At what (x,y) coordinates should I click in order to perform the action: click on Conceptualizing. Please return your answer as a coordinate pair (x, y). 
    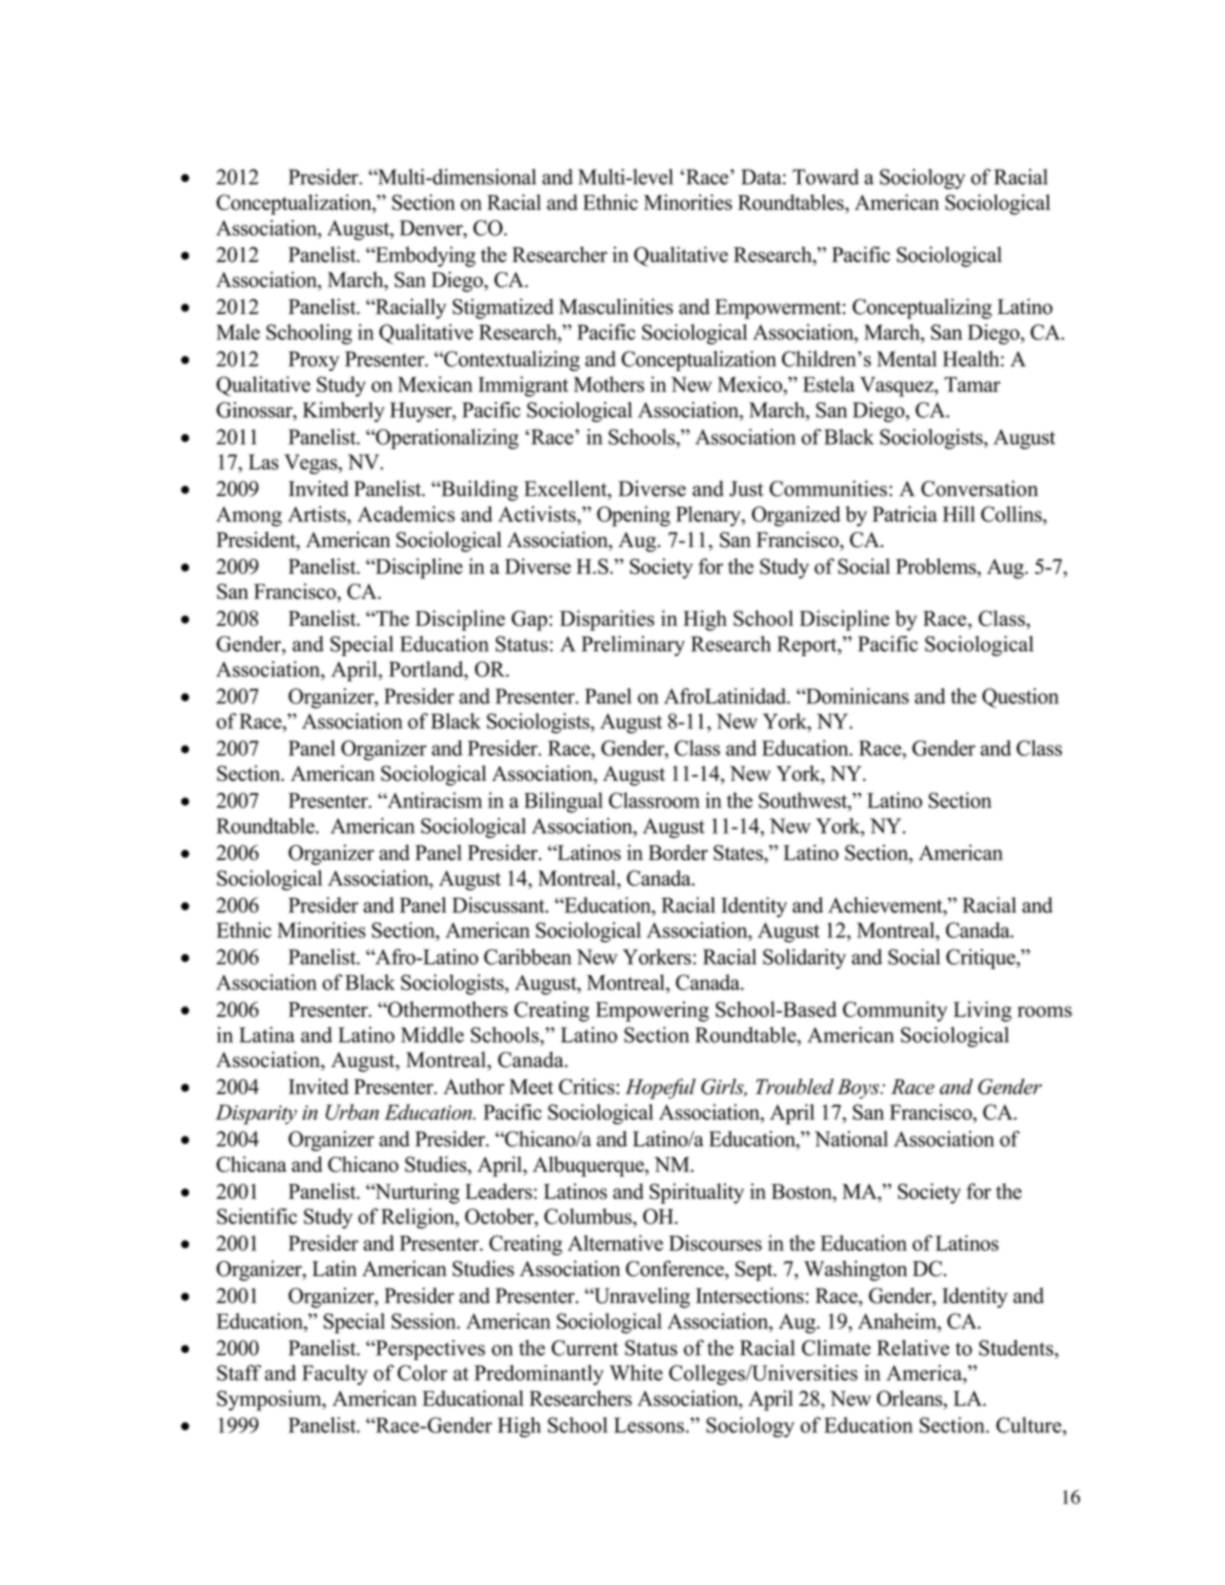
    Looking at the image, I should click on (922, 308).
